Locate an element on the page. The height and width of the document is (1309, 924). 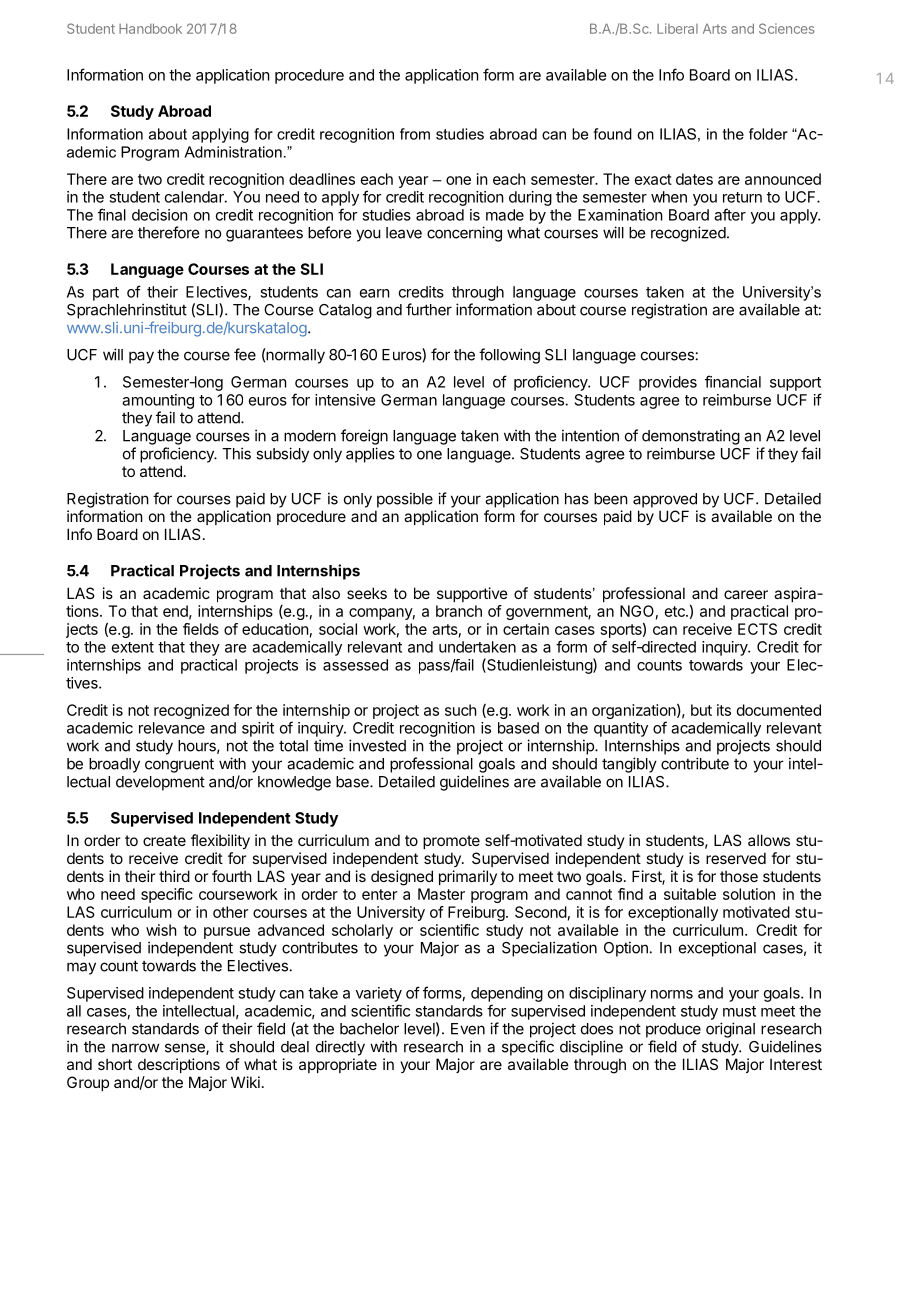
promote is located at coordinates (451, 842).
